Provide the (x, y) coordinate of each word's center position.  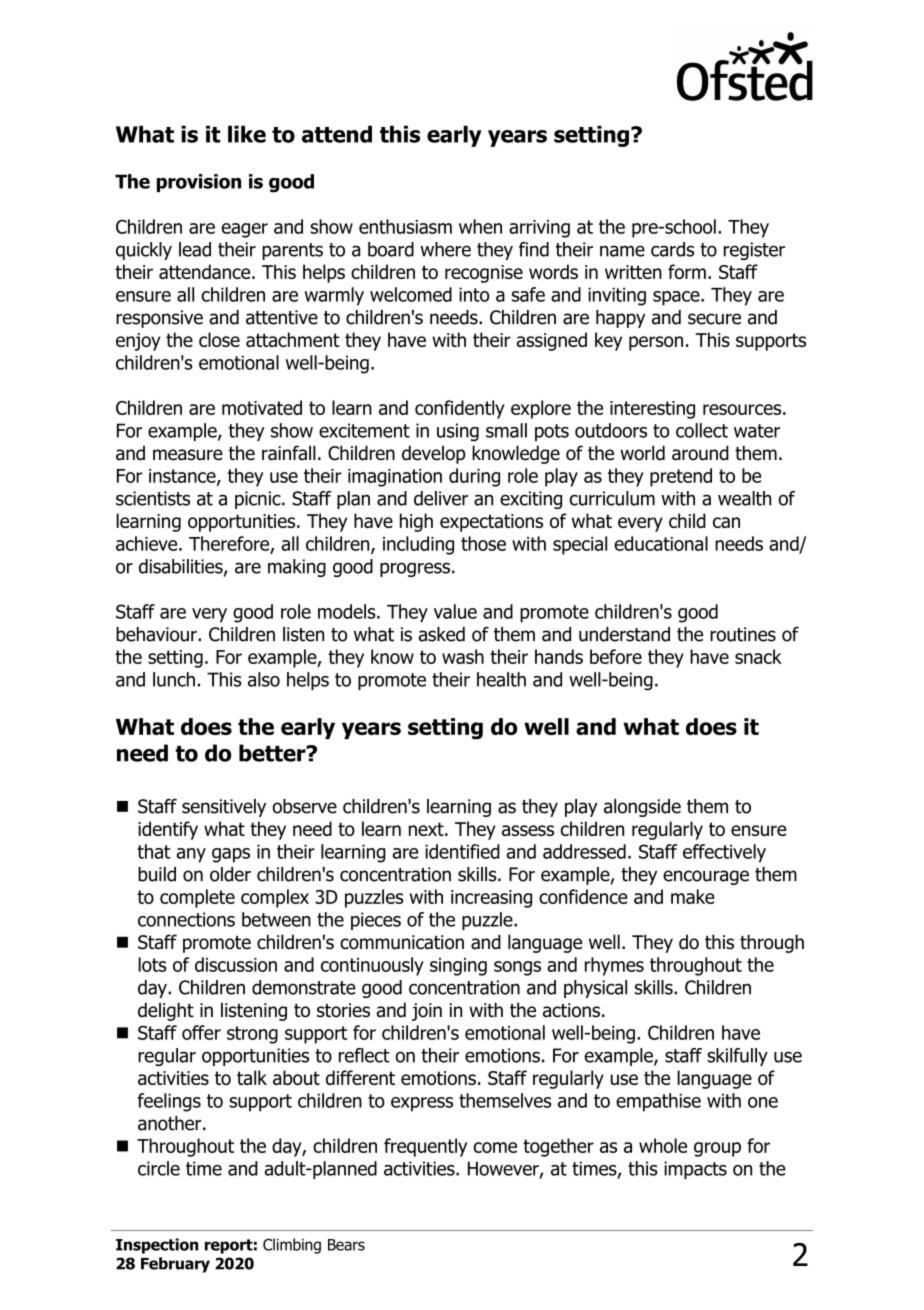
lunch (174, 679)
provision (199, 183)
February (175, 1265)
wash (463, 656)
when (480, 226)
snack (758, 656)
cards (672, 249)
